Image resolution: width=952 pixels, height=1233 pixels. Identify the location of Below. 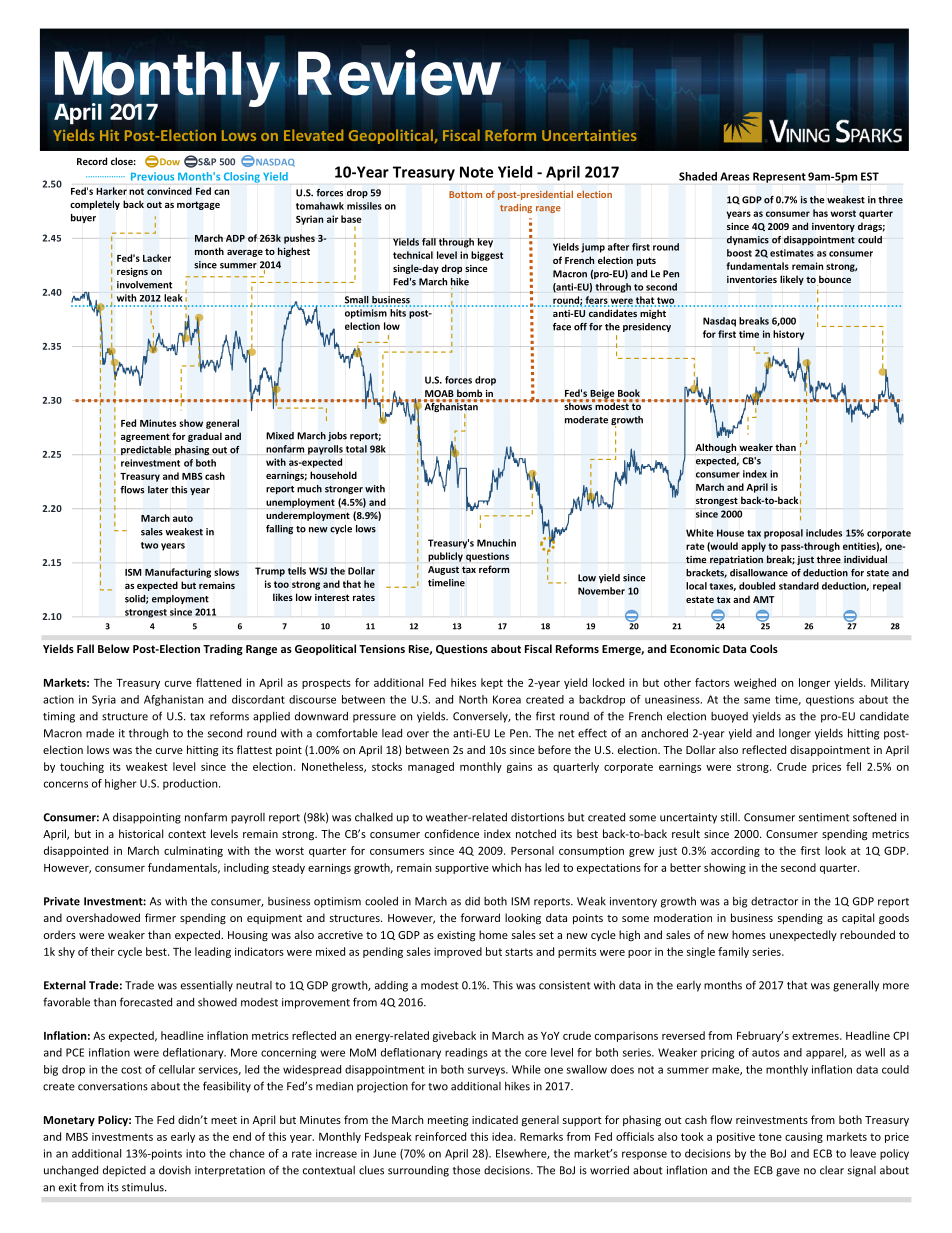
(114, 648).
